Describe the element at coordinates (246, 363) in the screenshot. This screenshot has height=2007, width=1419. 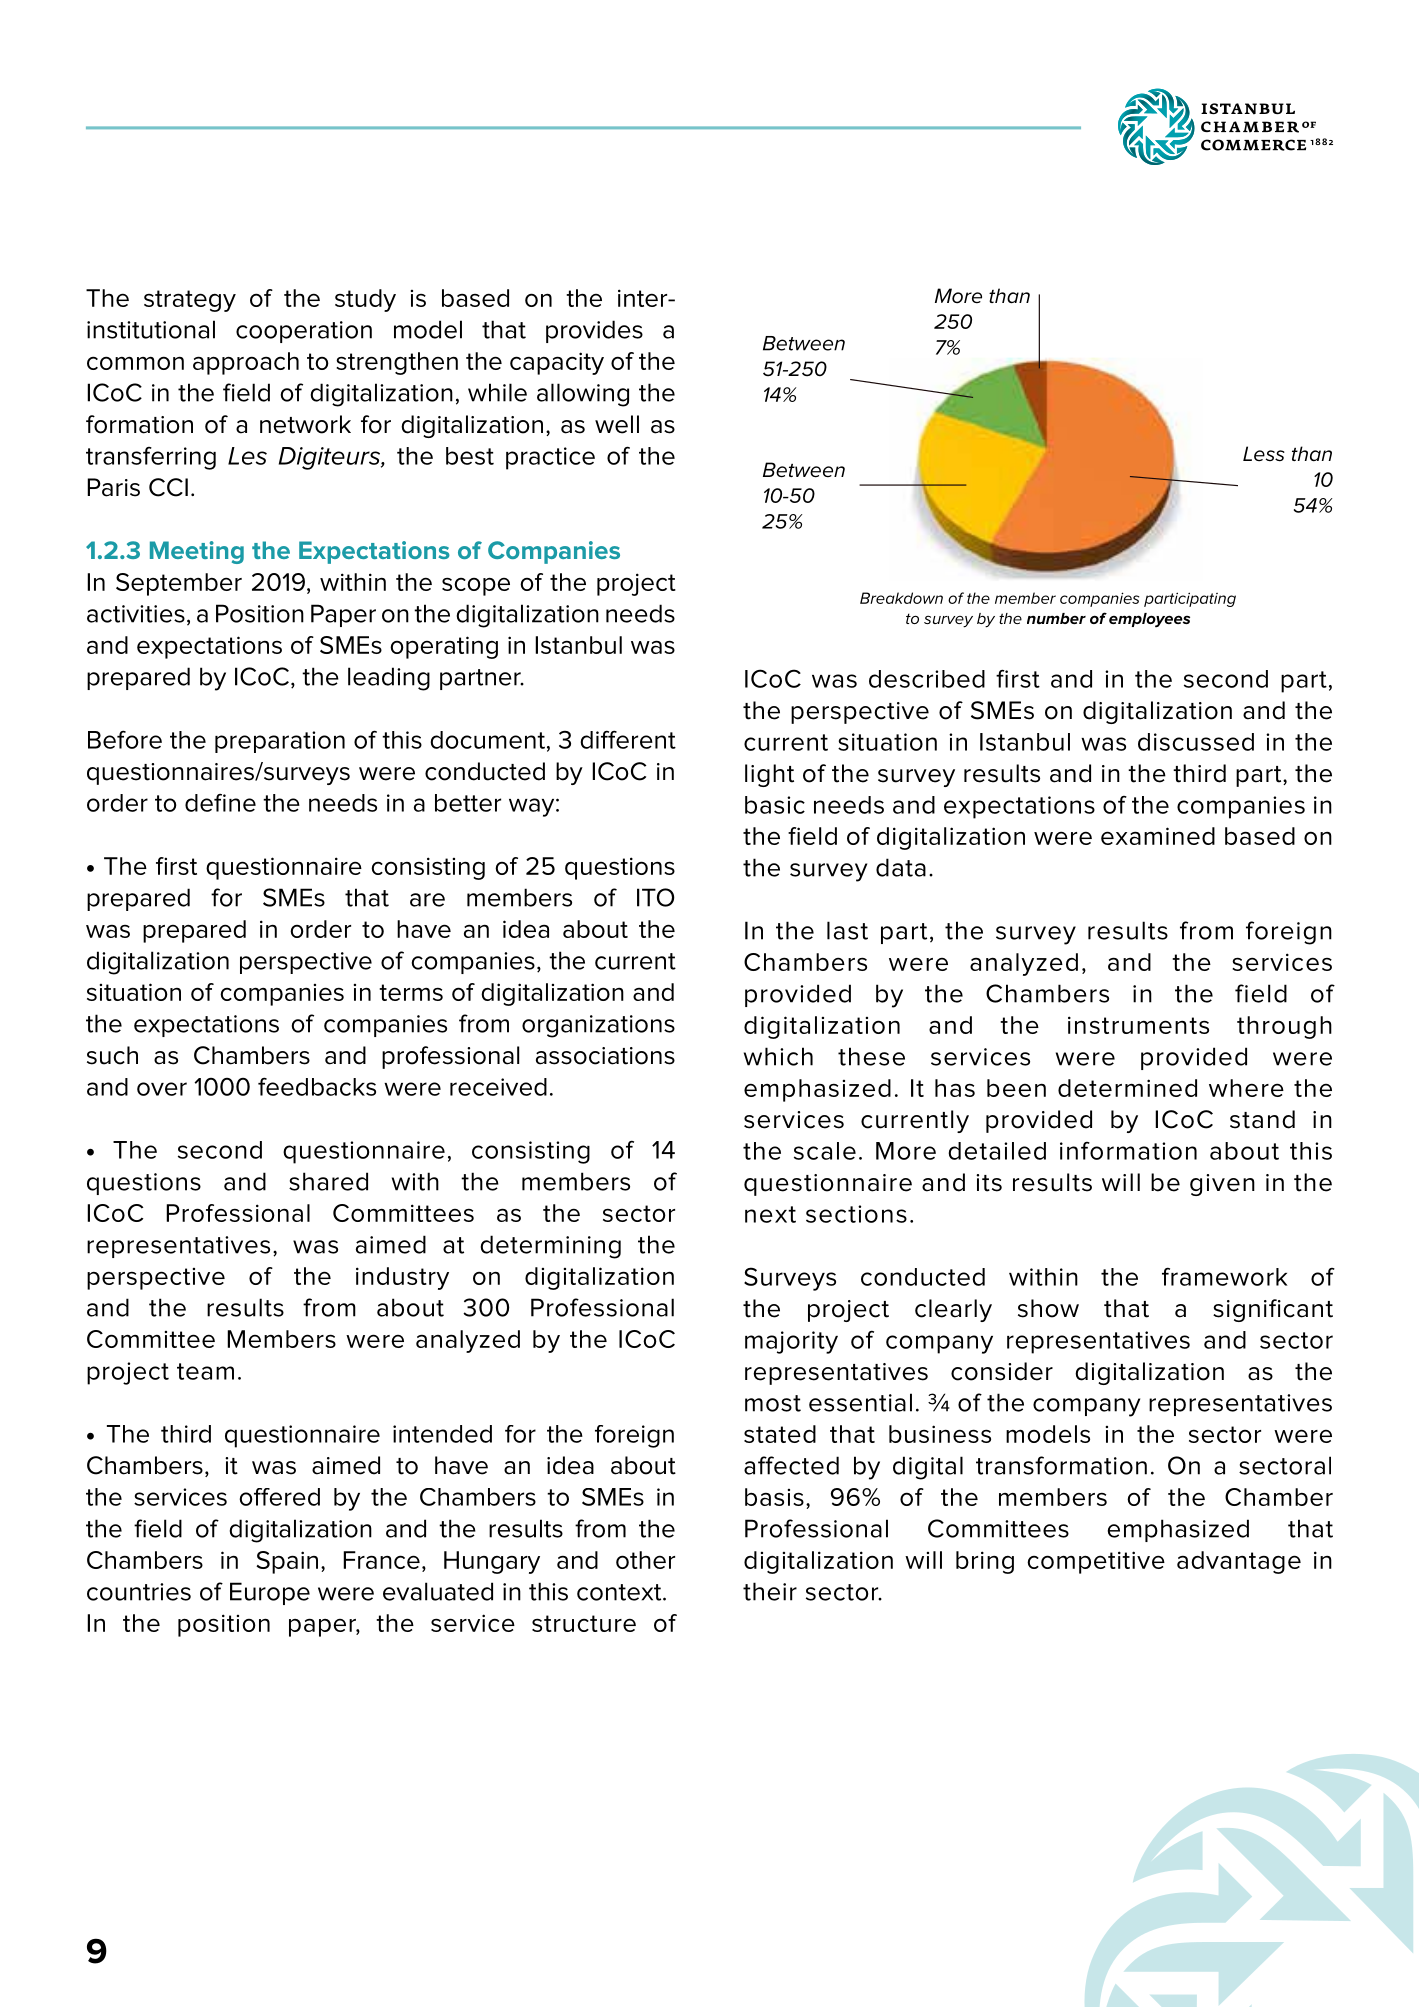
I see `approach` at that location.
